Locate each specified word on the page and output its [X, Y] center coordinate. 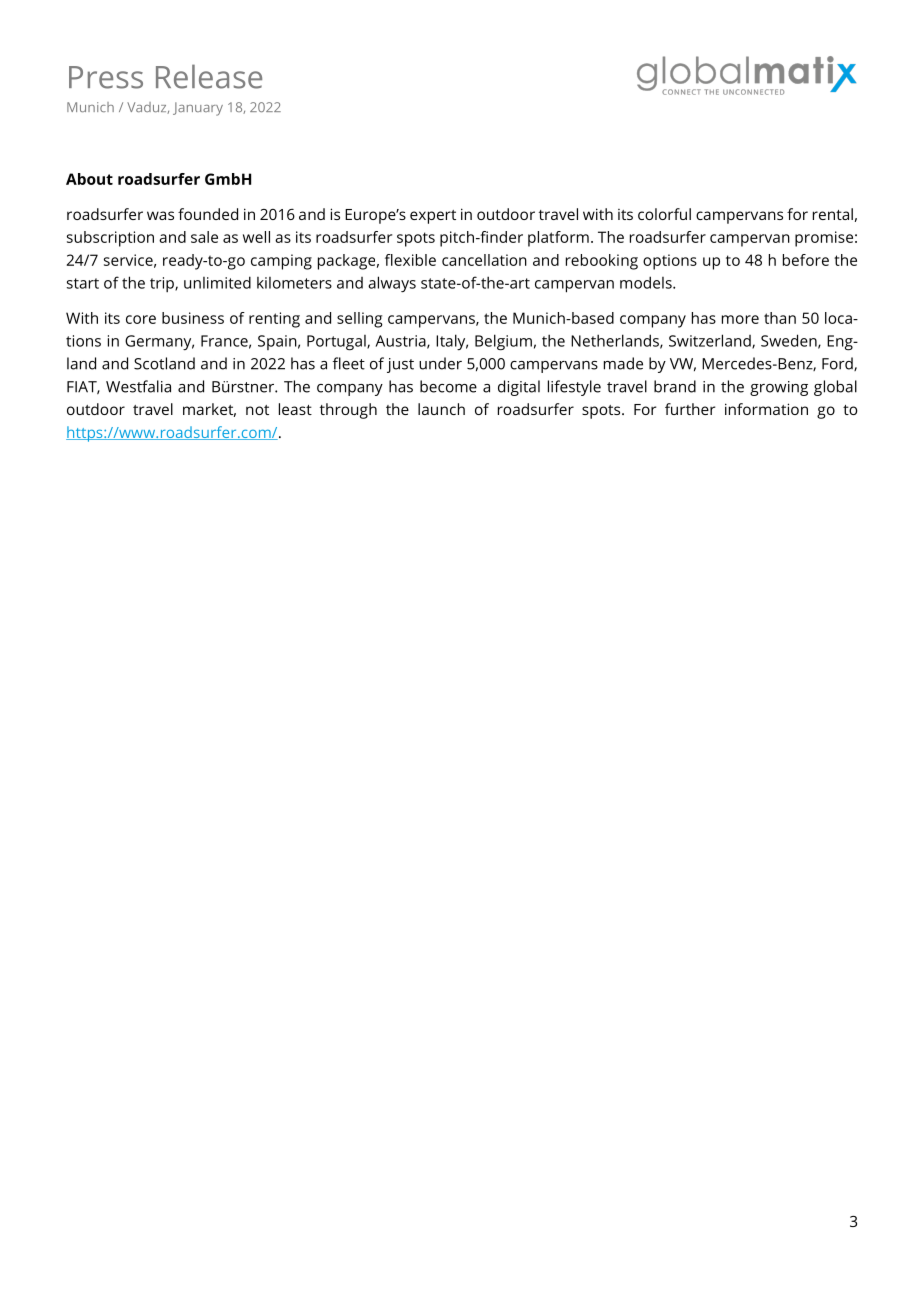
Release [209, 76]
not [257, 410]
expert [433, 217]
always [392, 284]
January [198, 109]
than [780, 318]
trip [163, 284]
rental [833, 214]
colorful [664, 214]
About [89, 179]
